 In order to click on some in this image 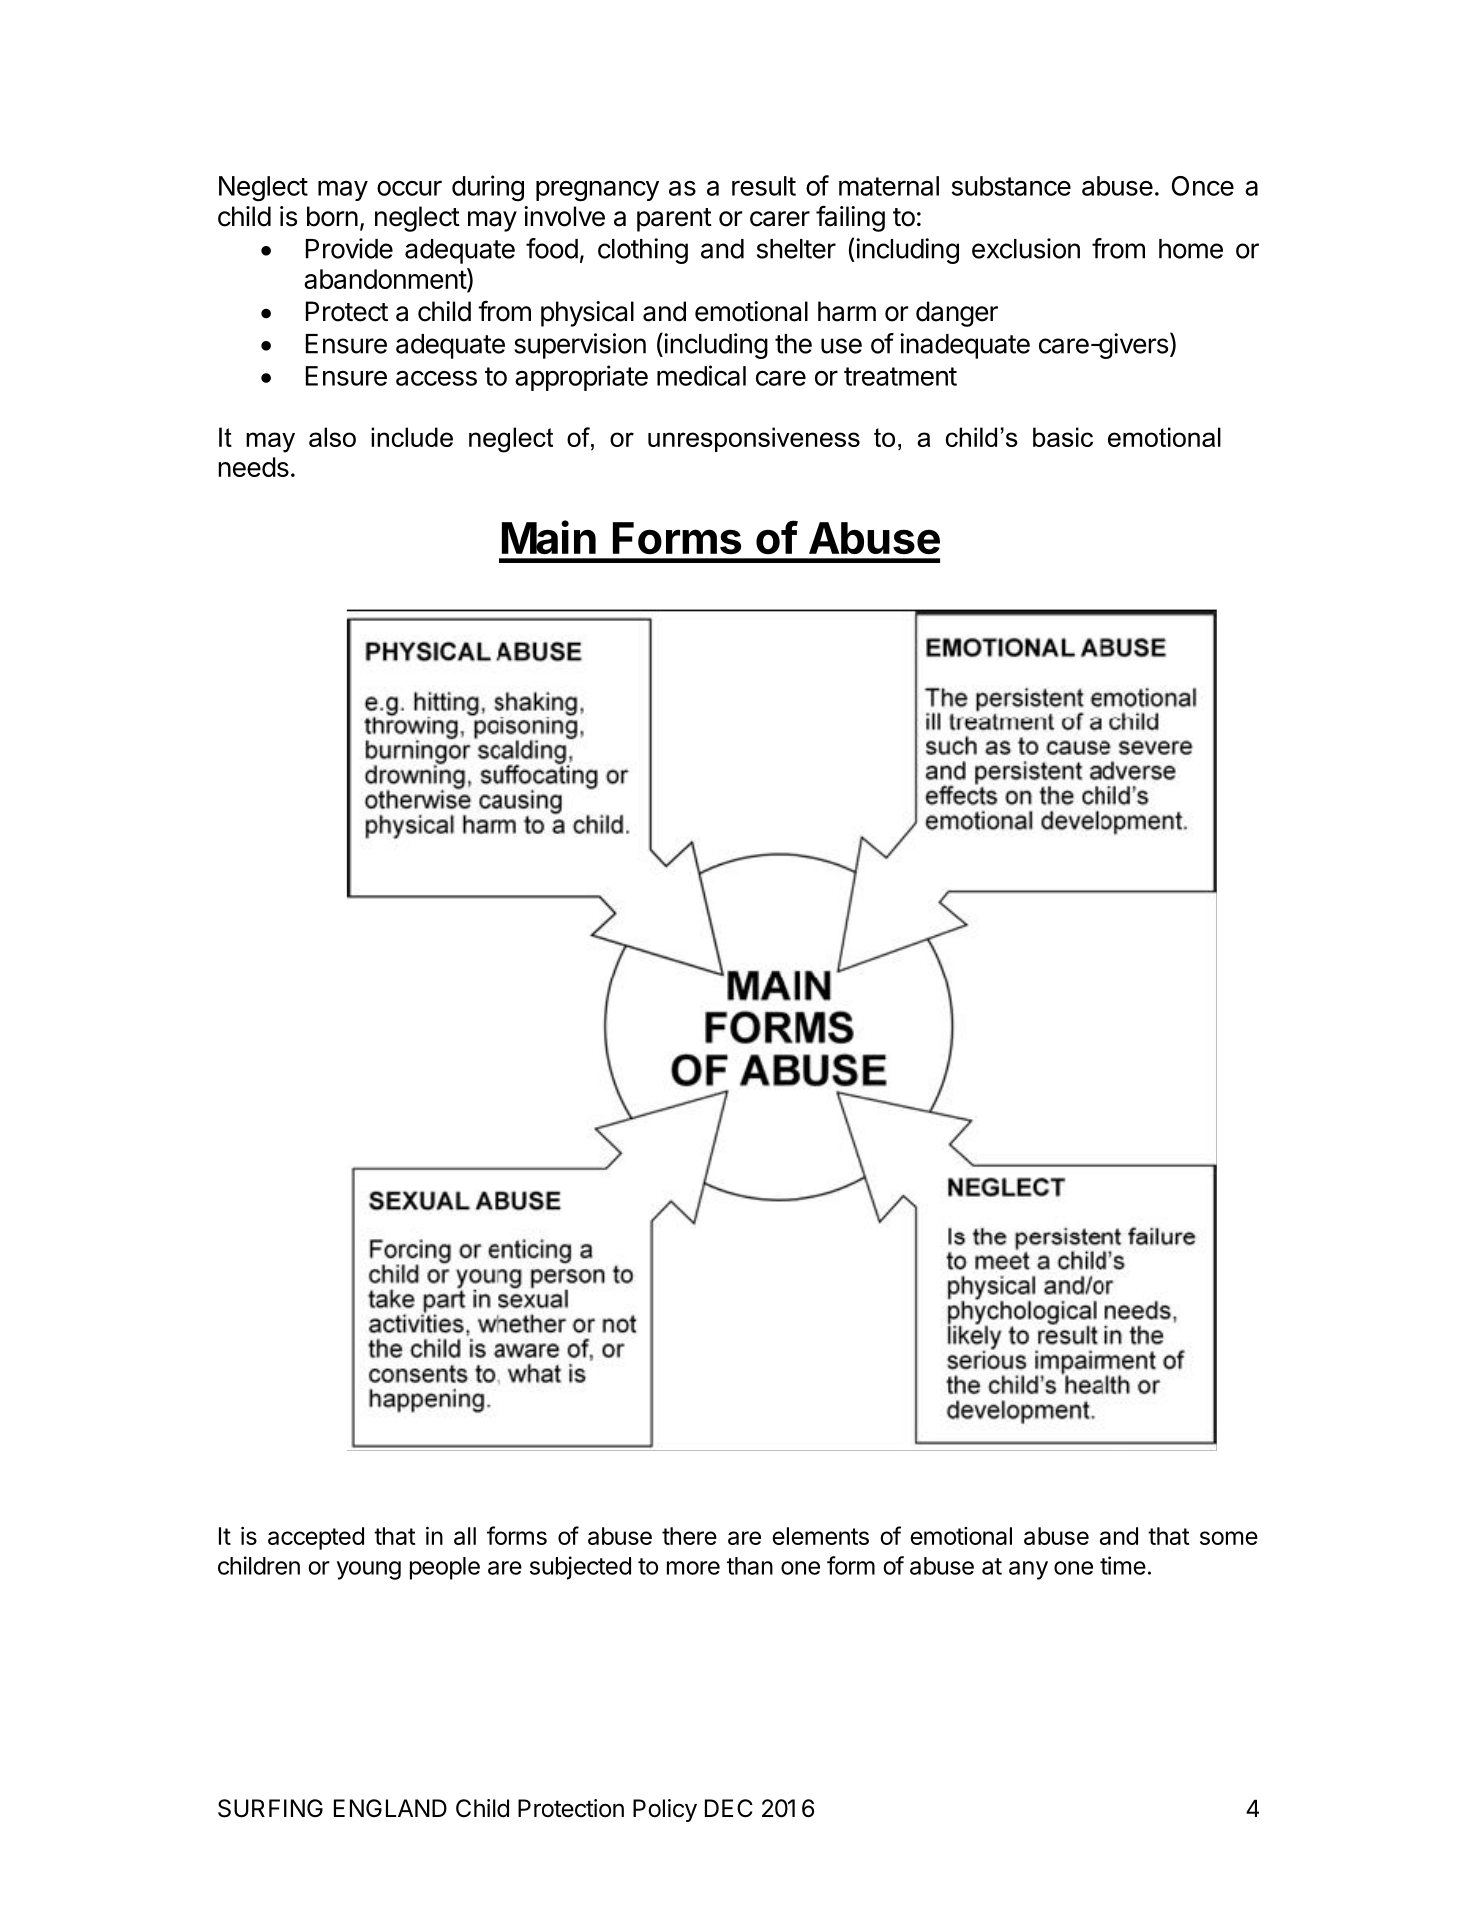, I will do `click(1229, 1538)`.
